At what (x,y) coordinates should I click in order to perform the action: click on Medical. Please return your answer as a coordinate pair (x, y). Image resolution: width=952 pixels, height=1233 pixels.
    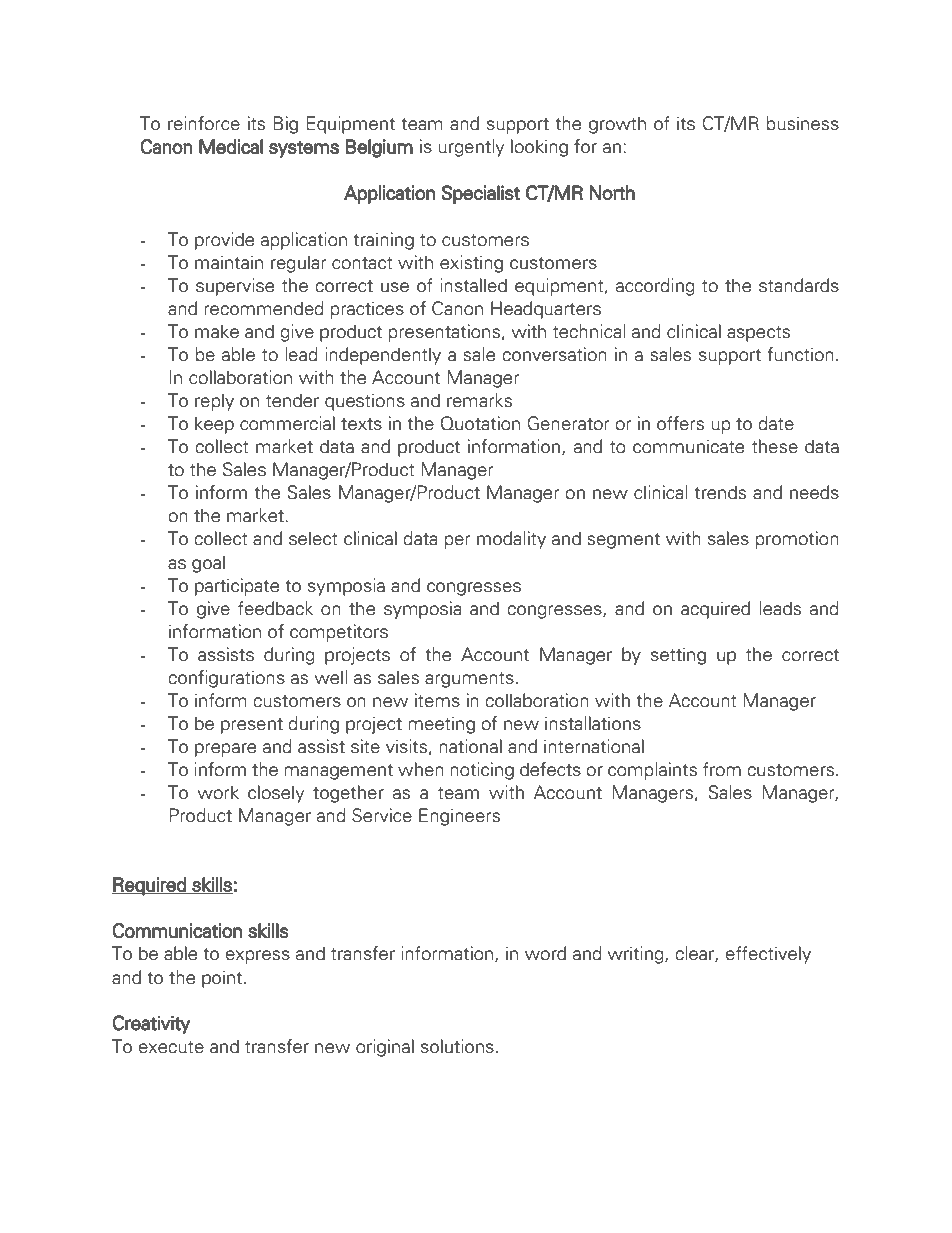
    Looking at the image, I should click on (231, 146).
